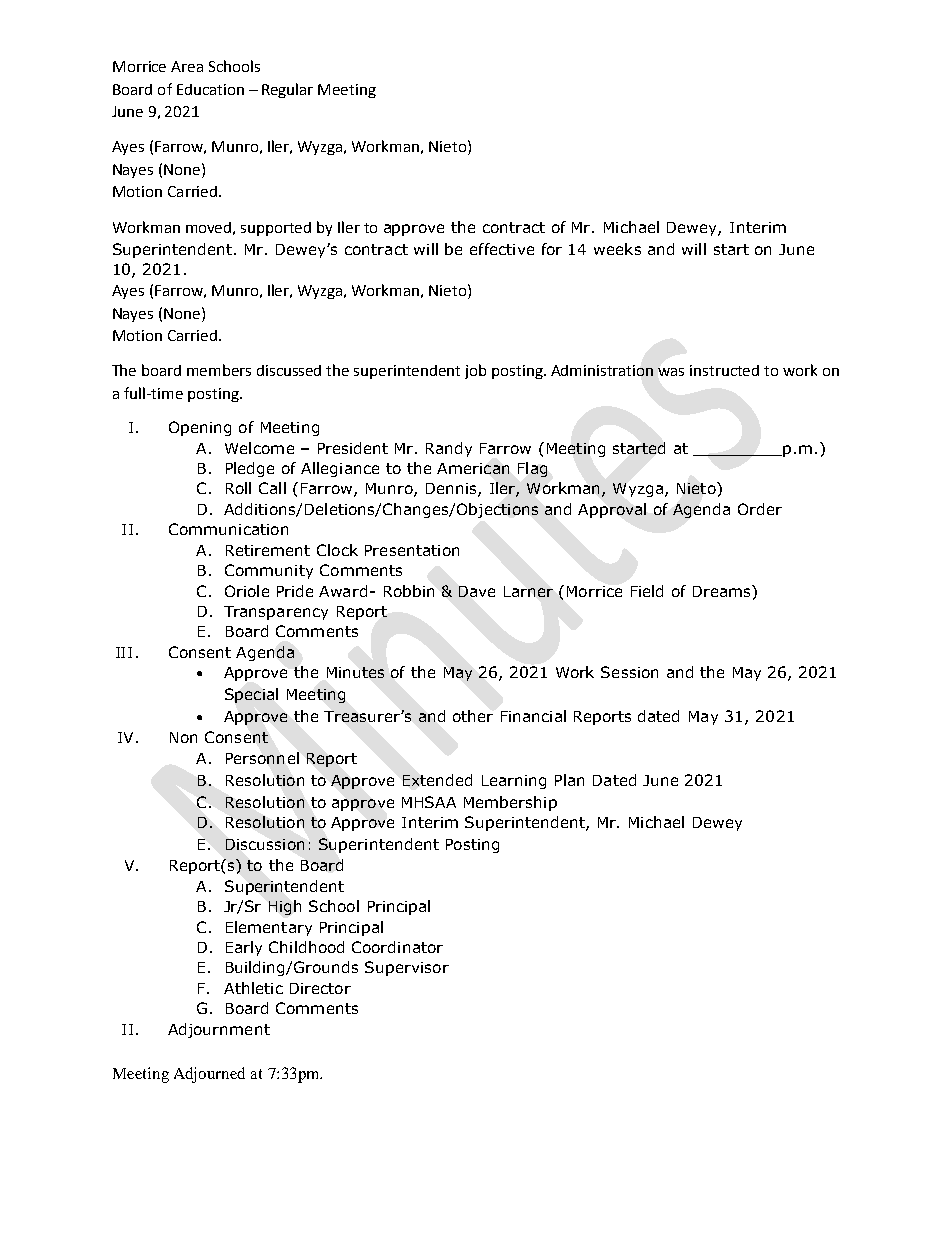  Describe the element at coordinates (617, 249) in the screenshot. I see `weeks` at that location.
